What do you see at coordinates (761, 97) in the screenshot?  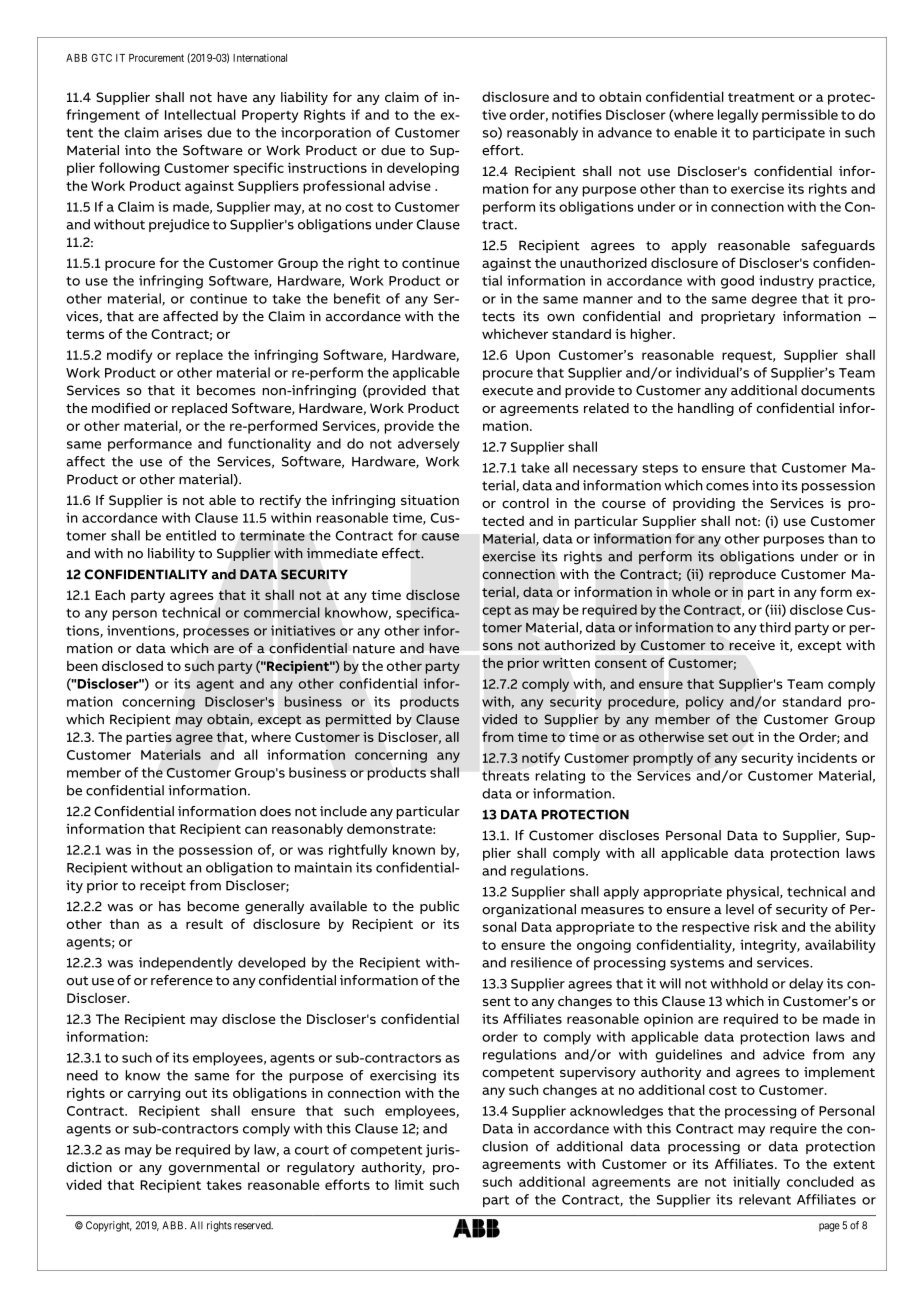 I see `treatment` at bounding box center [761, 97].
